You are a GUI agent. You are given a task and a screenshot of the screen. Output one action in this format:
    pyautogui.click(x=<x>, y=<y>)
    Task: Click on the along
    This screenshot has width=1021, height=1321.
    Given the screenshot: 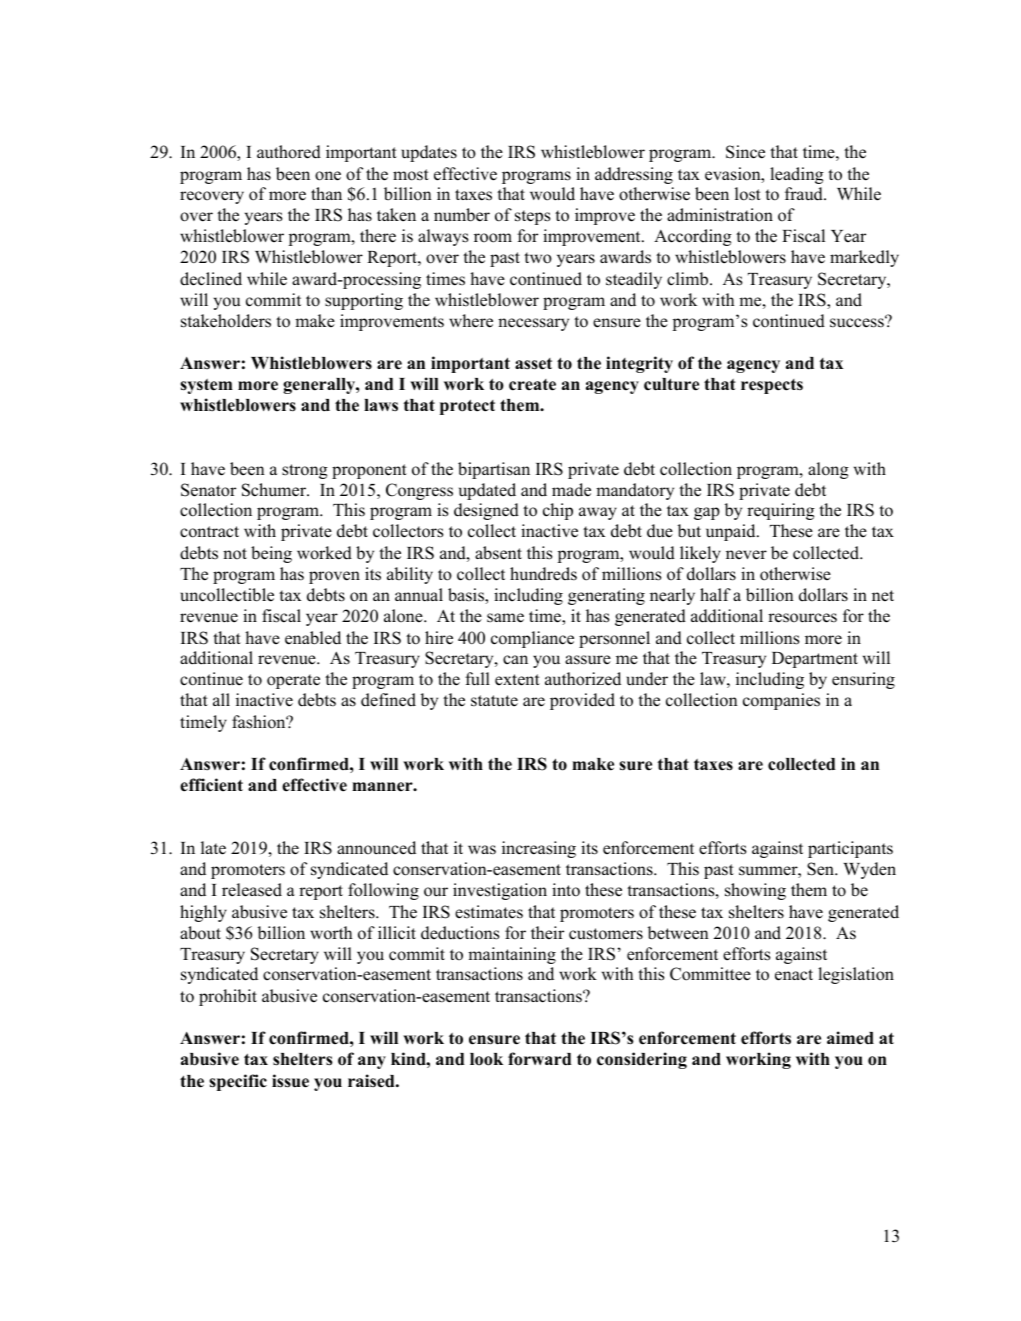 What is the action you would take?
    pyautogui.click(x=828, y=470)
